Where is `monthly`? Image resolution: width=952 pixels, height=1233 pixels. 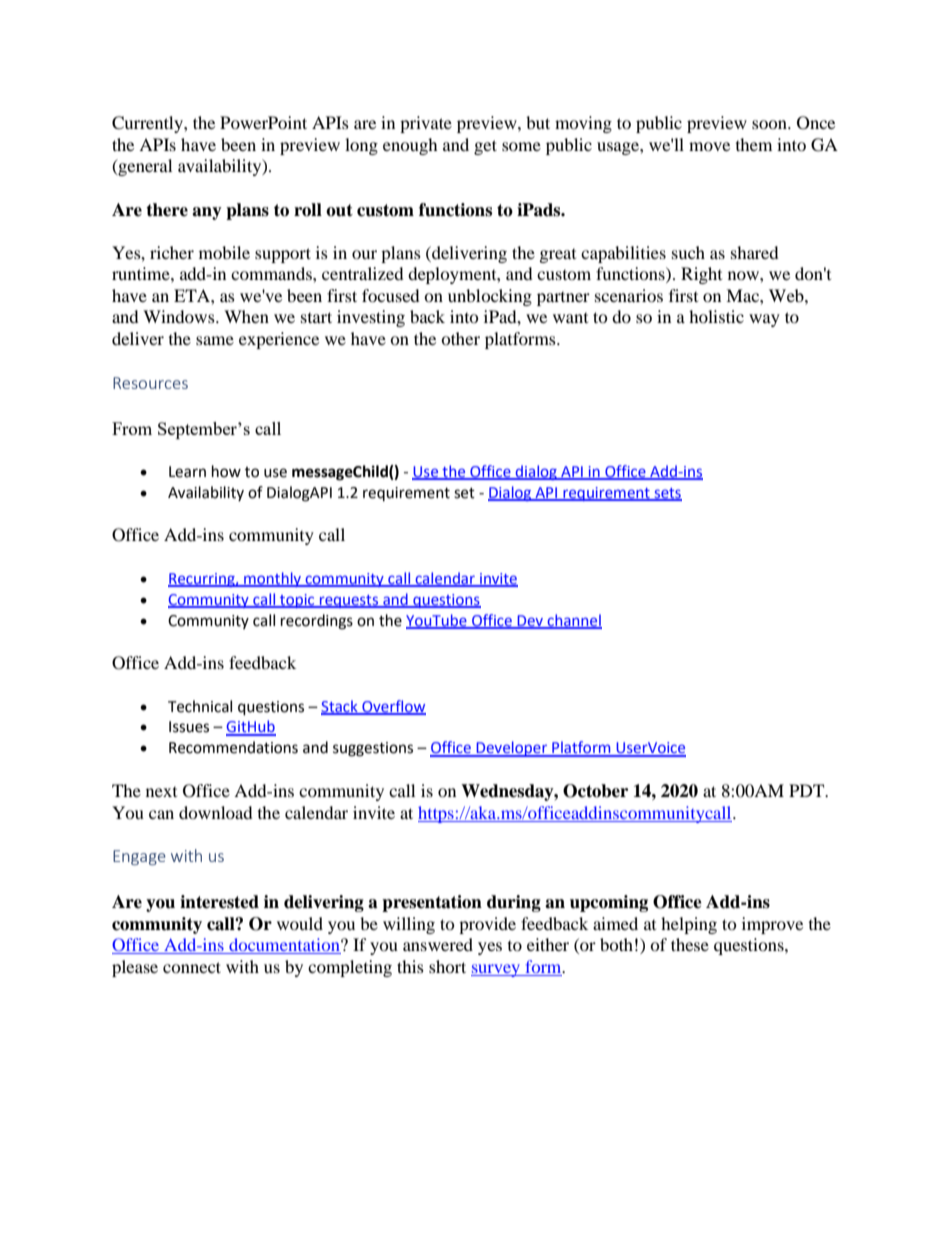 monthly is located at coordinates (272, 579).
